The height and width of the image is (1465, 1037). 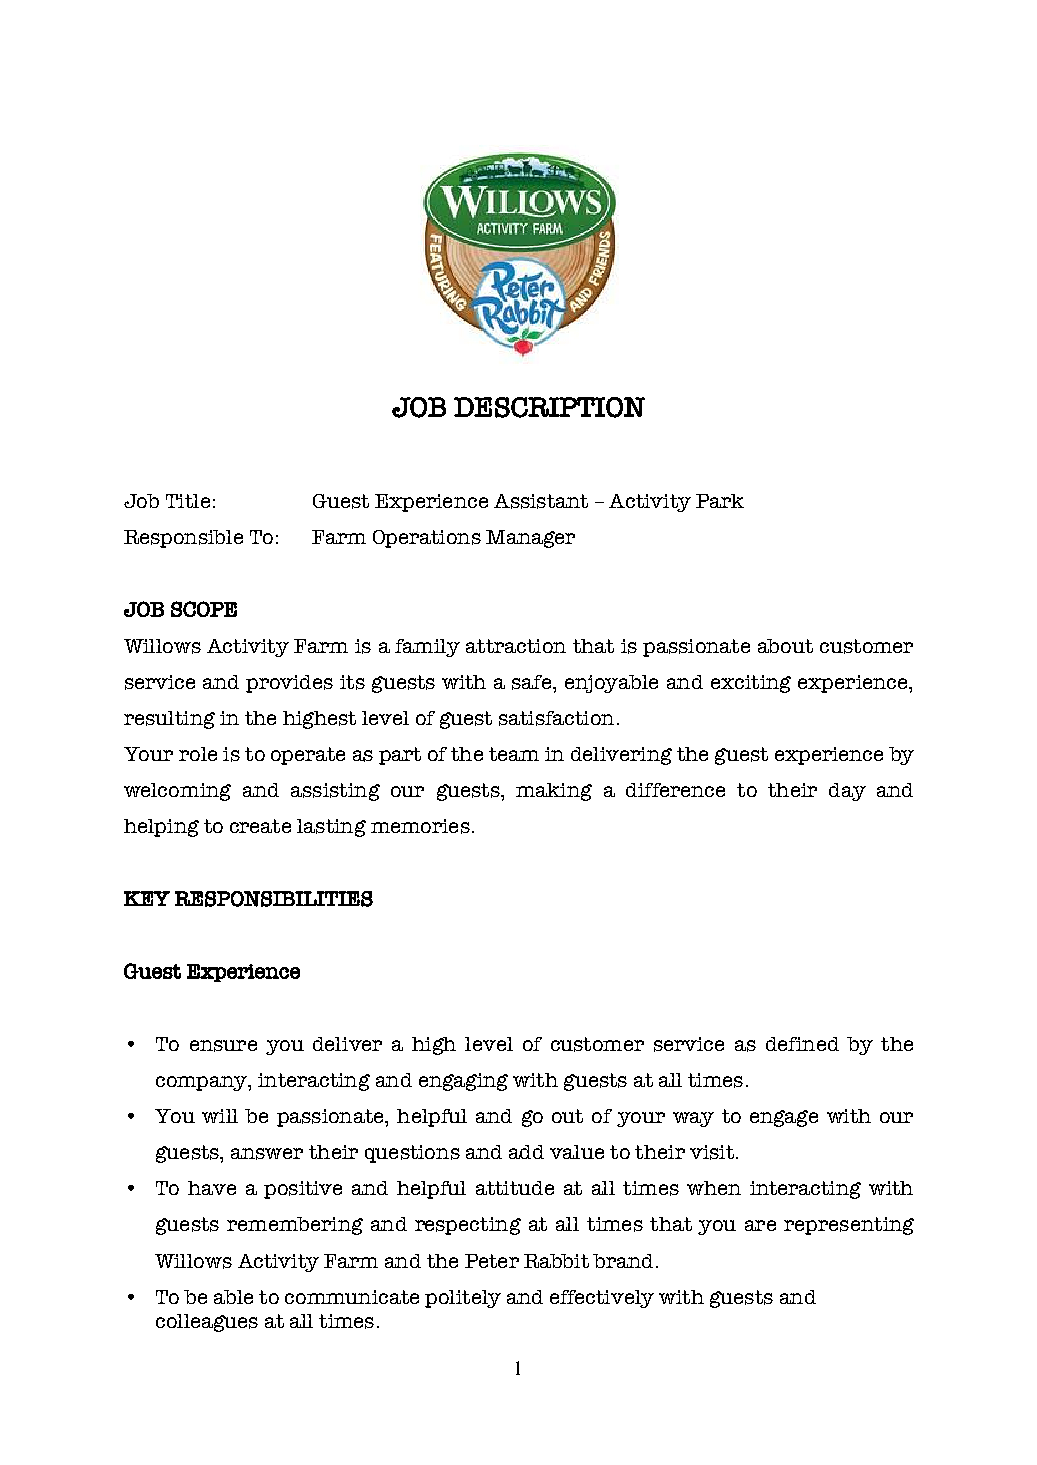 What do you see at coordinates (516, 646) in the image?
I see `attraction` at bounding box center [516, 646].
